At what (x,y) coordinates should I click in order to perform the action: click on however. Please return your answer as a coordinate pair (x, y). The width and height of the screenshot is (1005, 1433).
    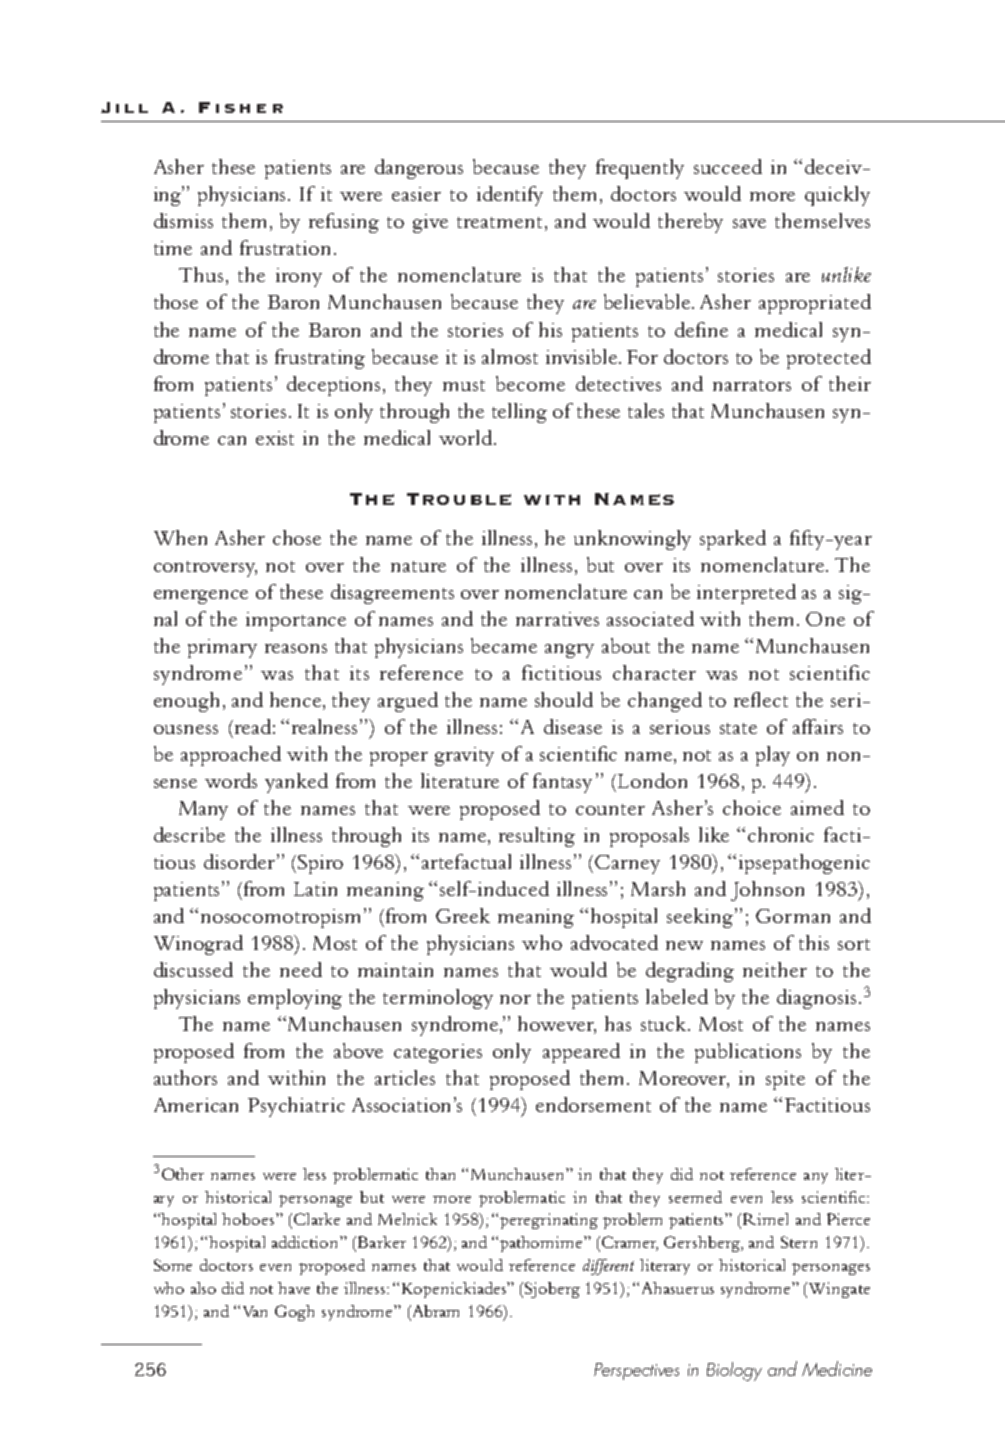
    Looking at the image, I should click on (557, 1025).
